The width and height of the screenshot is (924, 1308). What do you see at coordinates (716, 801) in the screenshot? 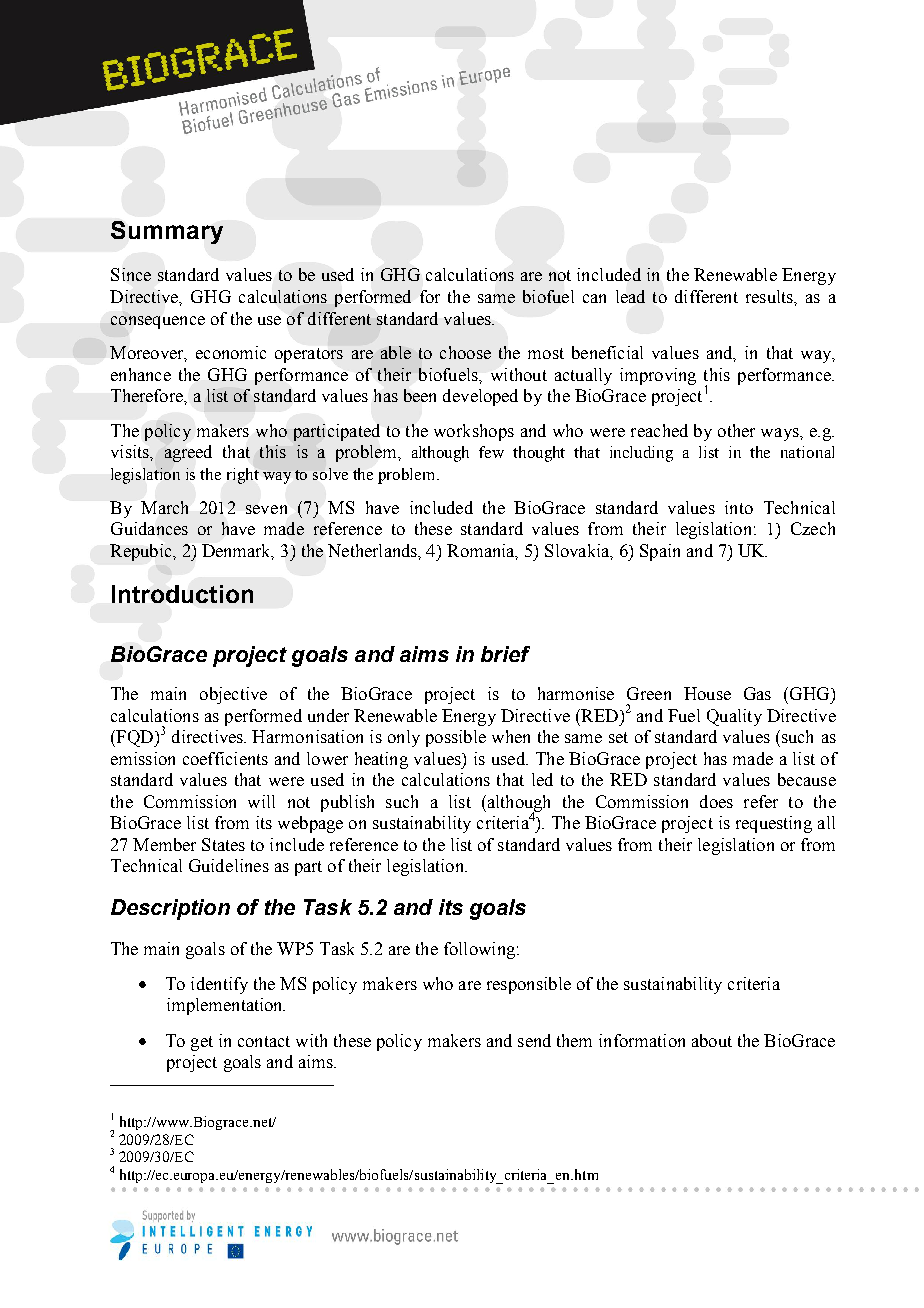
I see `does` at bounding box center [716, 801].
